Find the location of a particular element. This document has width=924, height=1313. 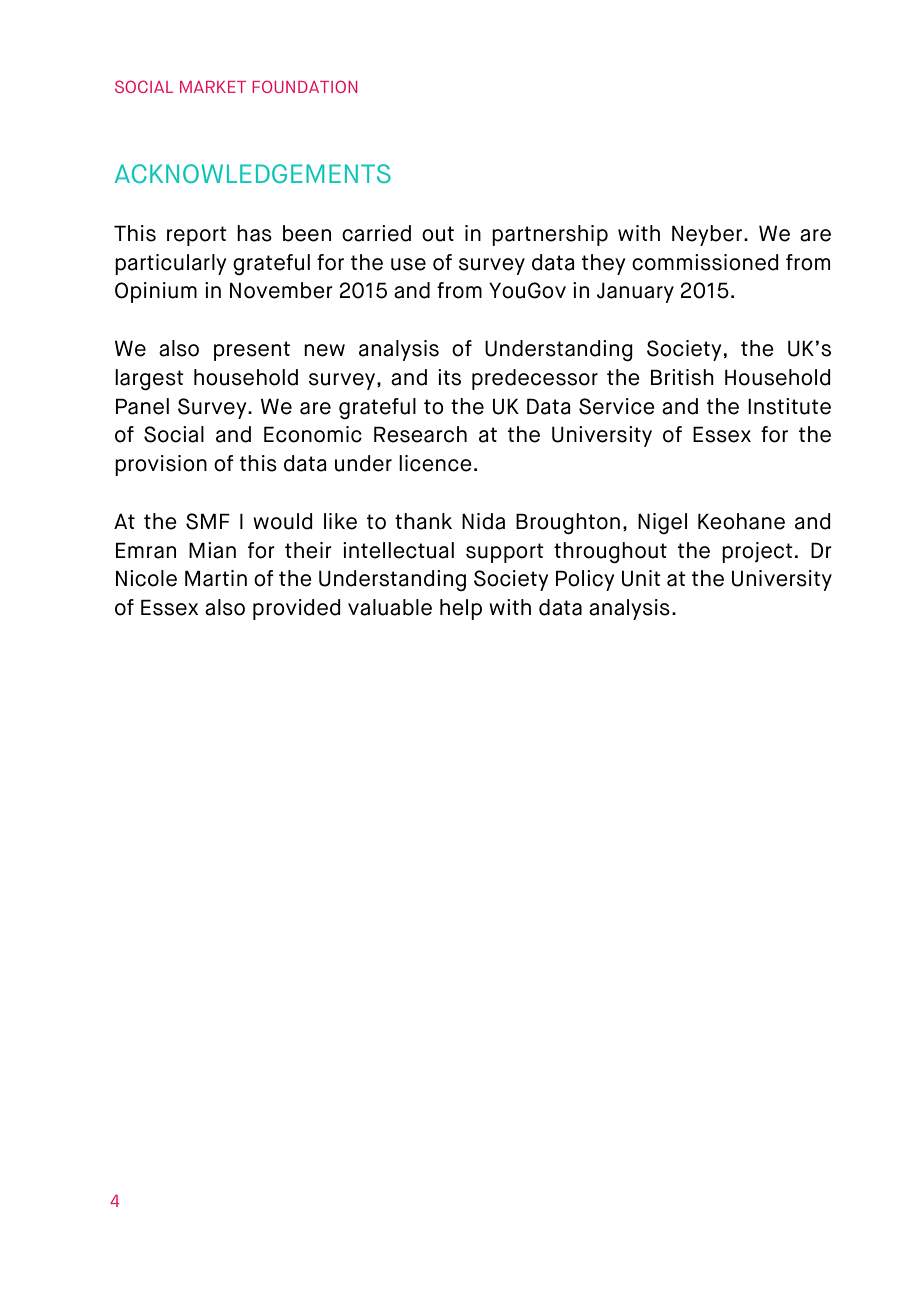

FOUNDATION is located at coordinates (304, 86).
